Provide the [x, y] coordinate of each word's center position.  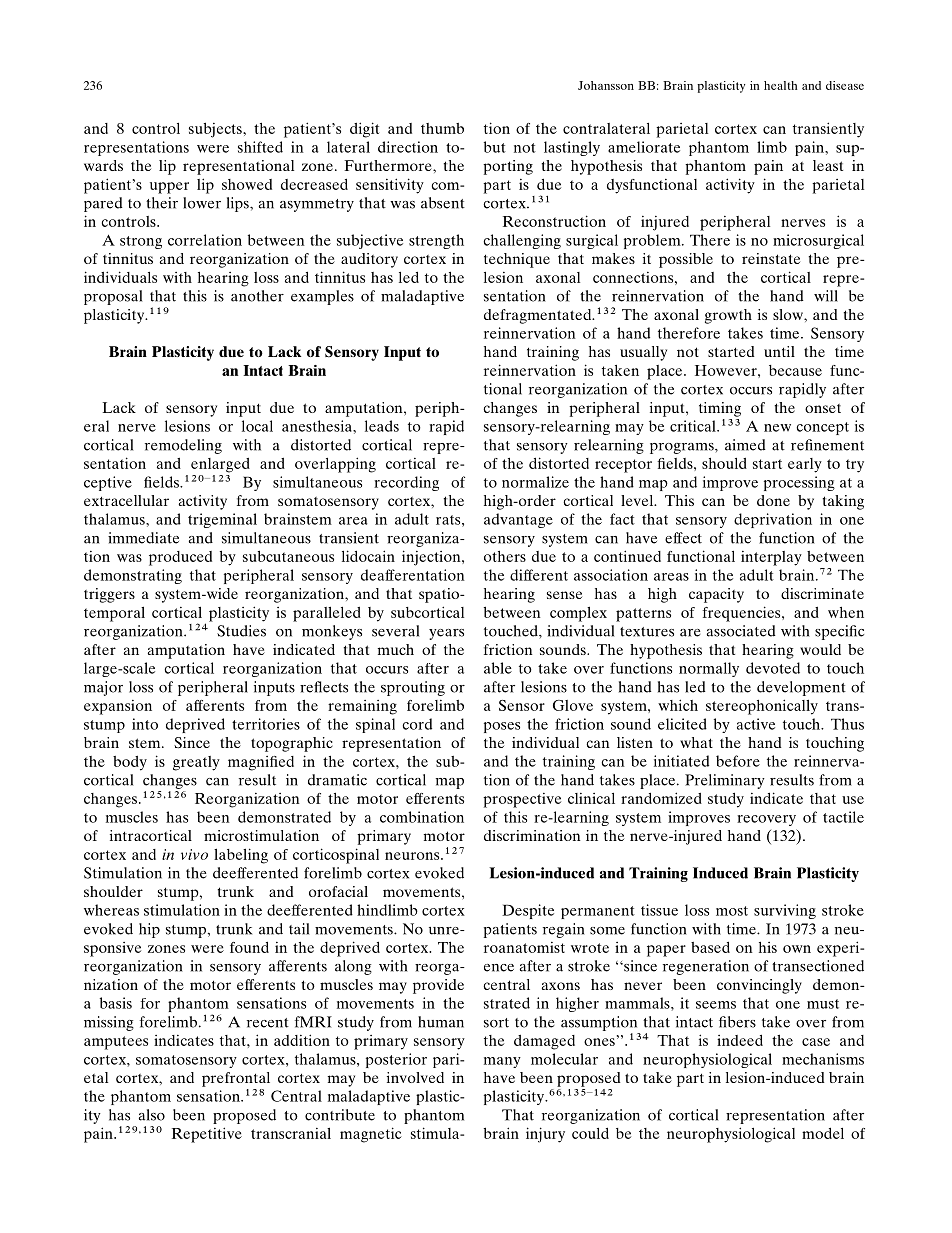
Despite [528, 911]
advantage [518, 520]
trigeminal [222, 520]
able [498, 668]
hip [149, 930]
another [257, 296]
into [145, 724]
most [732, 911]
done [773, 500]
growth [728, 316]
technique [517, 260]
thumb [442, 128]
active [756, 724]
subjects [216, 130]
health [781, 85]
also [152, 1115]
